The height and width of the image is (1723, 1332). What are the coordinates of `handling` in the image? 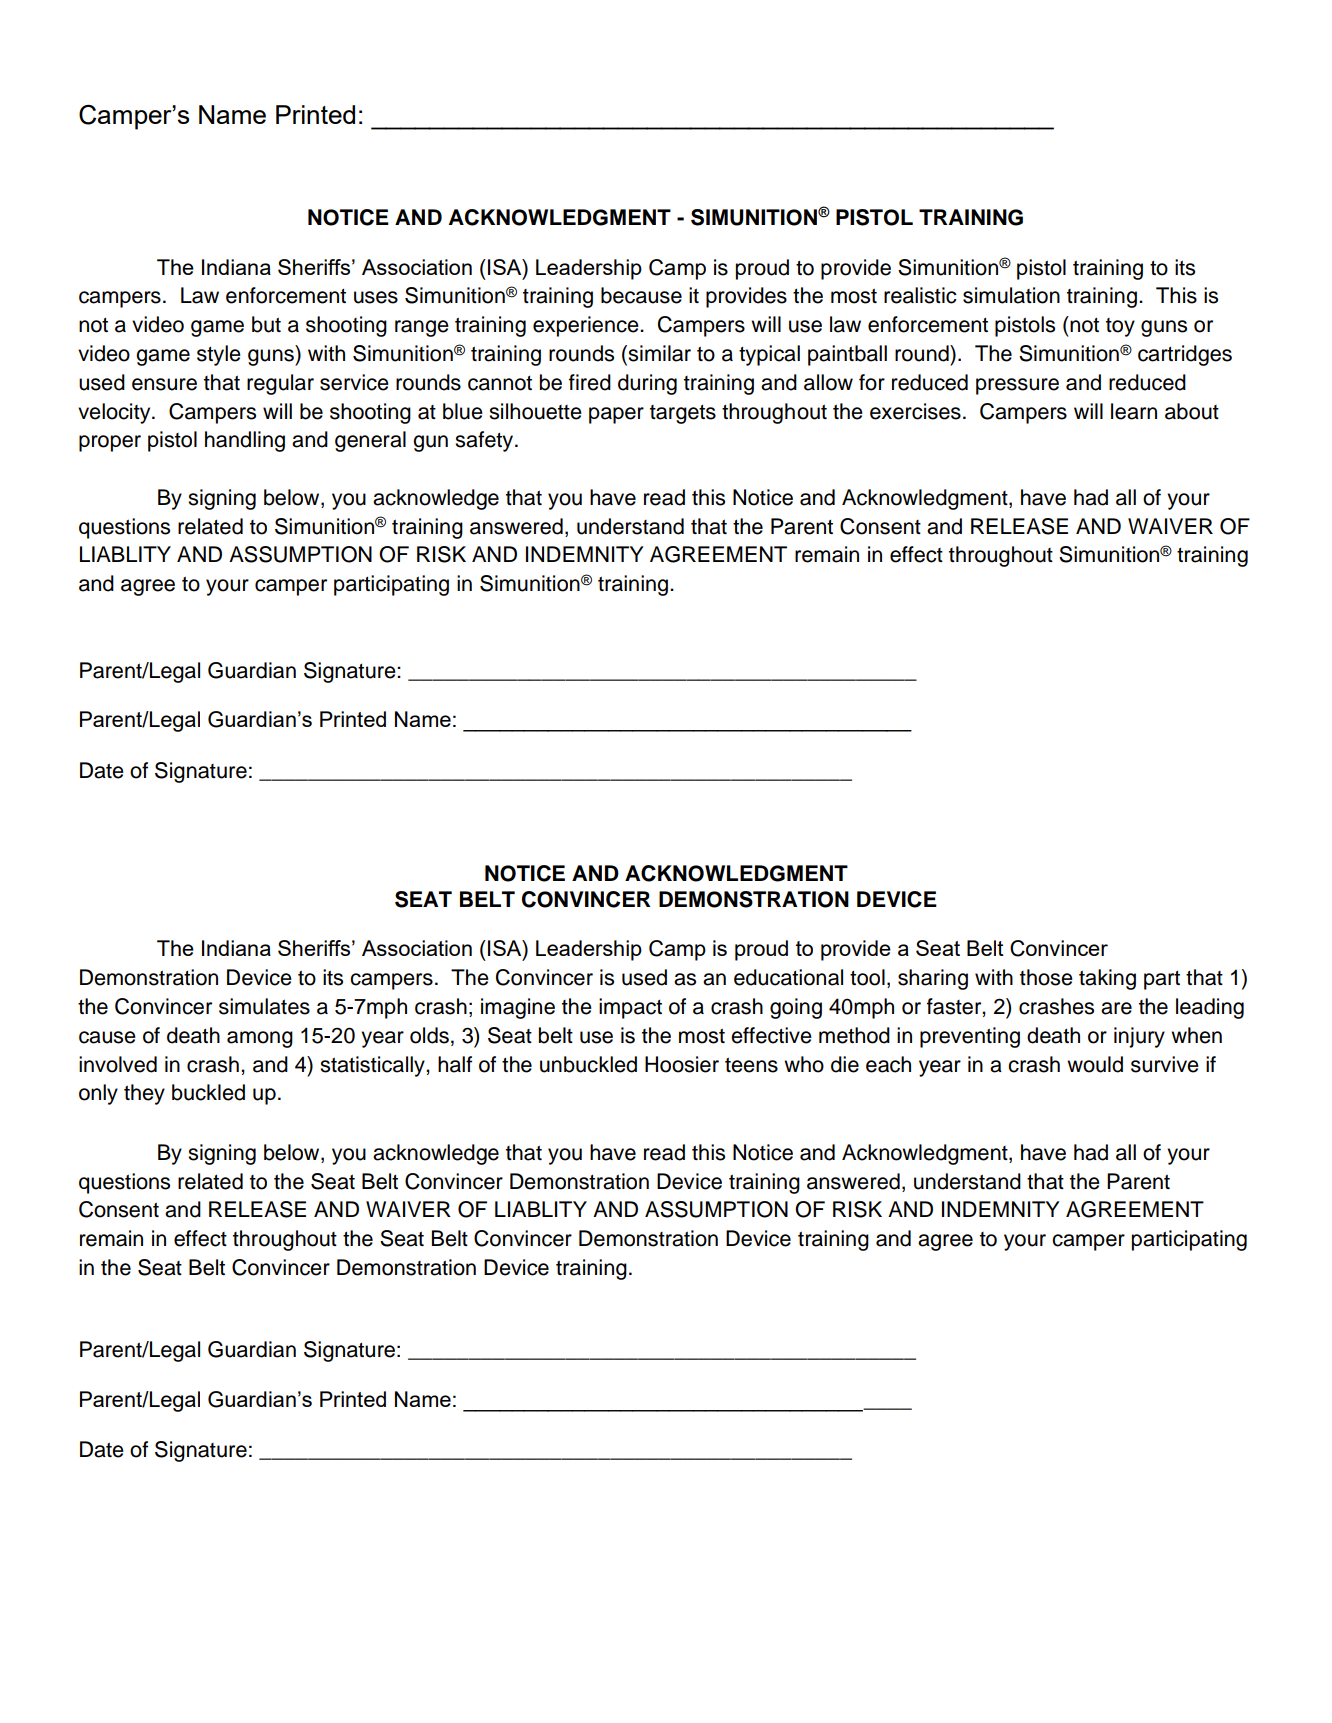 It's located at (245, 441).
